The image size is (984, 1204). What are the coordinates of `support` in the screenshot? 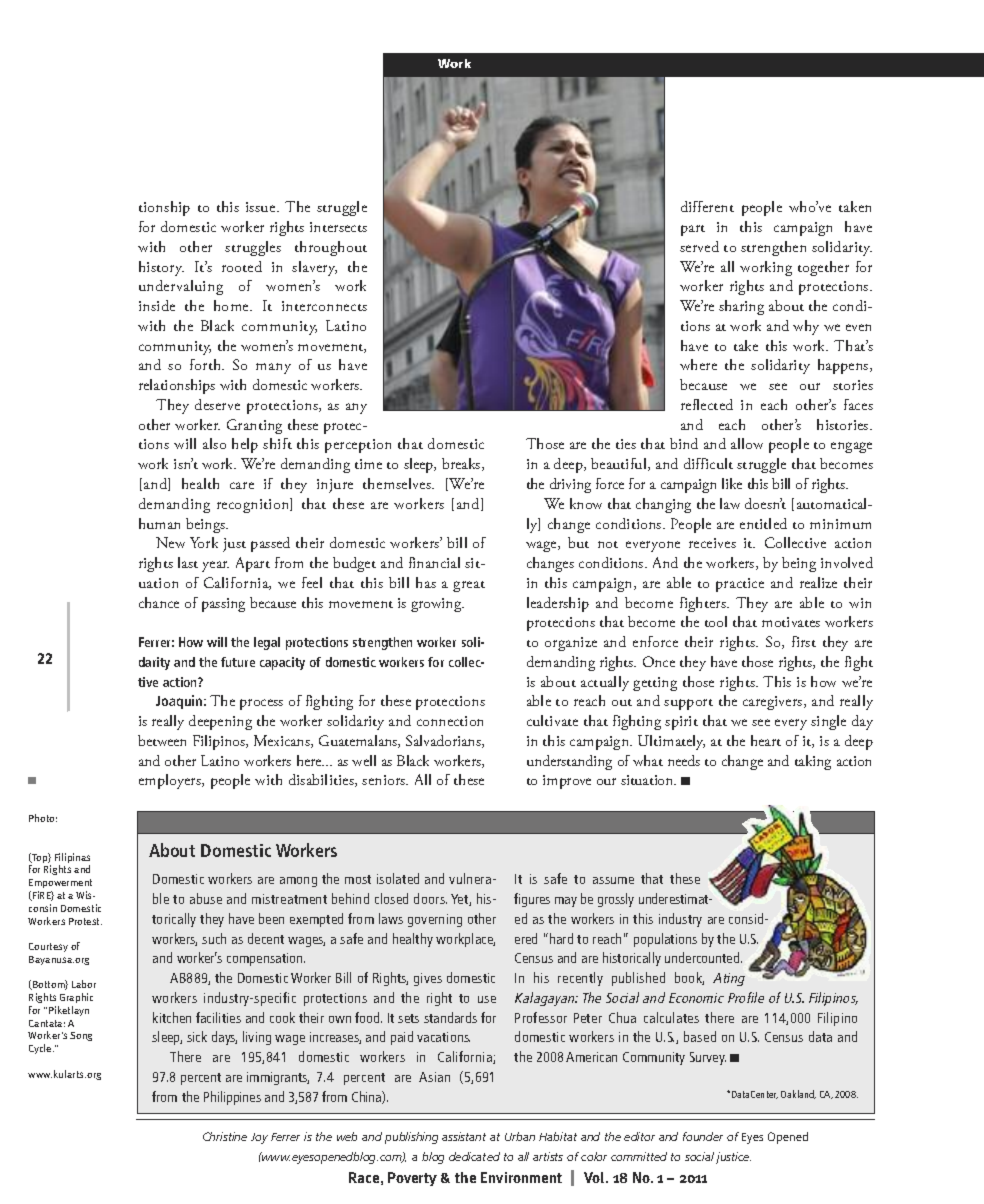 It's located at (688, 704).
